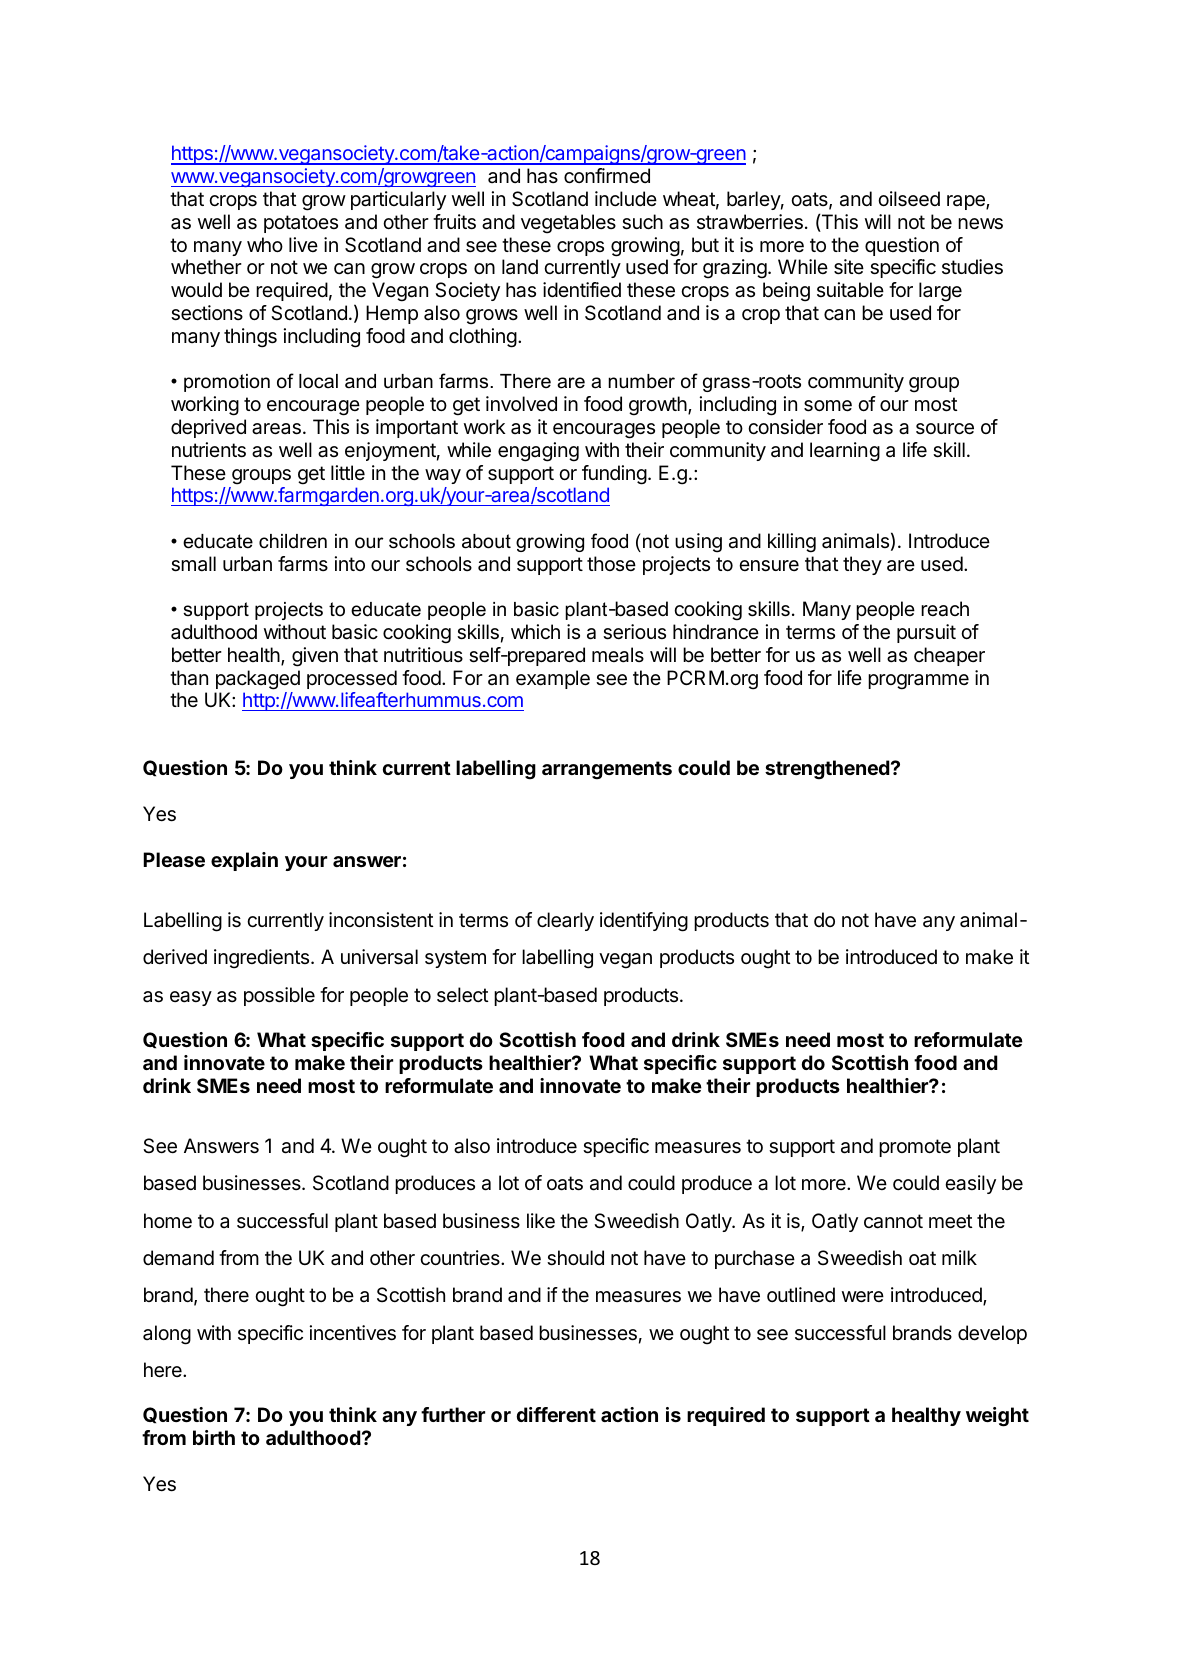  Describe the element at coordinates (827, 770) in the page. I see `strengthened` at that location.
